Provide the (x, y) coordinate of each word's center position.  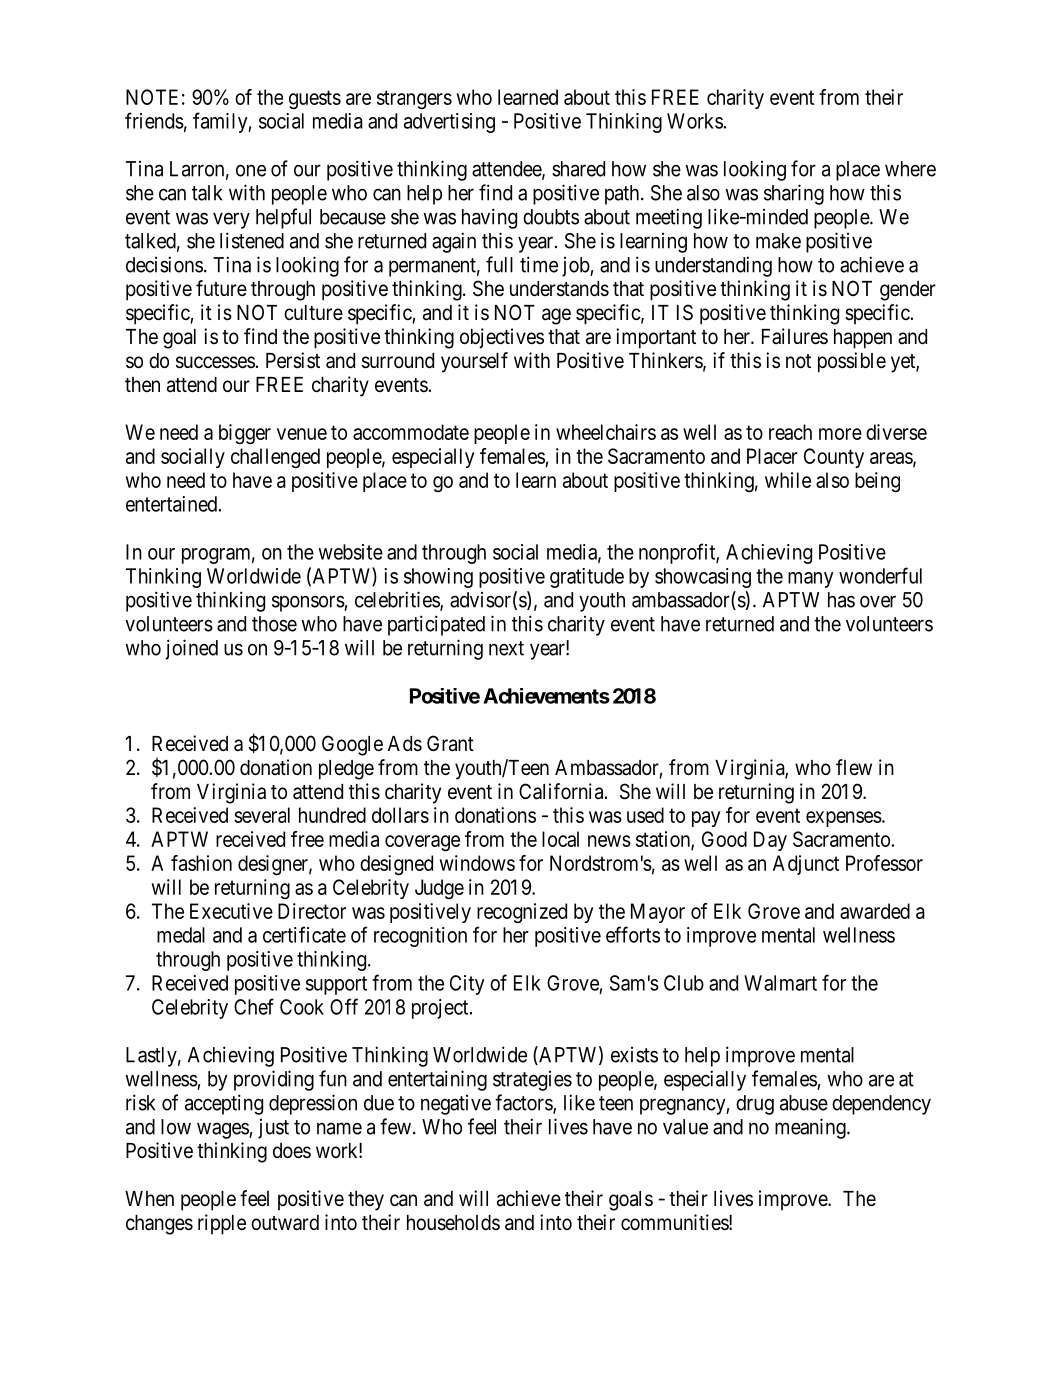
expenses (844, 819)
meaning (811, 1128)
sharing (794, 194)
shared (578, 169)
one (251, 170)
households (453, 1223)
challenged (275, 458)
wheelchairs (606, 432)
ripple (222, 1224)
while (788, 480)
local (560, 839)
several (262, 815)
